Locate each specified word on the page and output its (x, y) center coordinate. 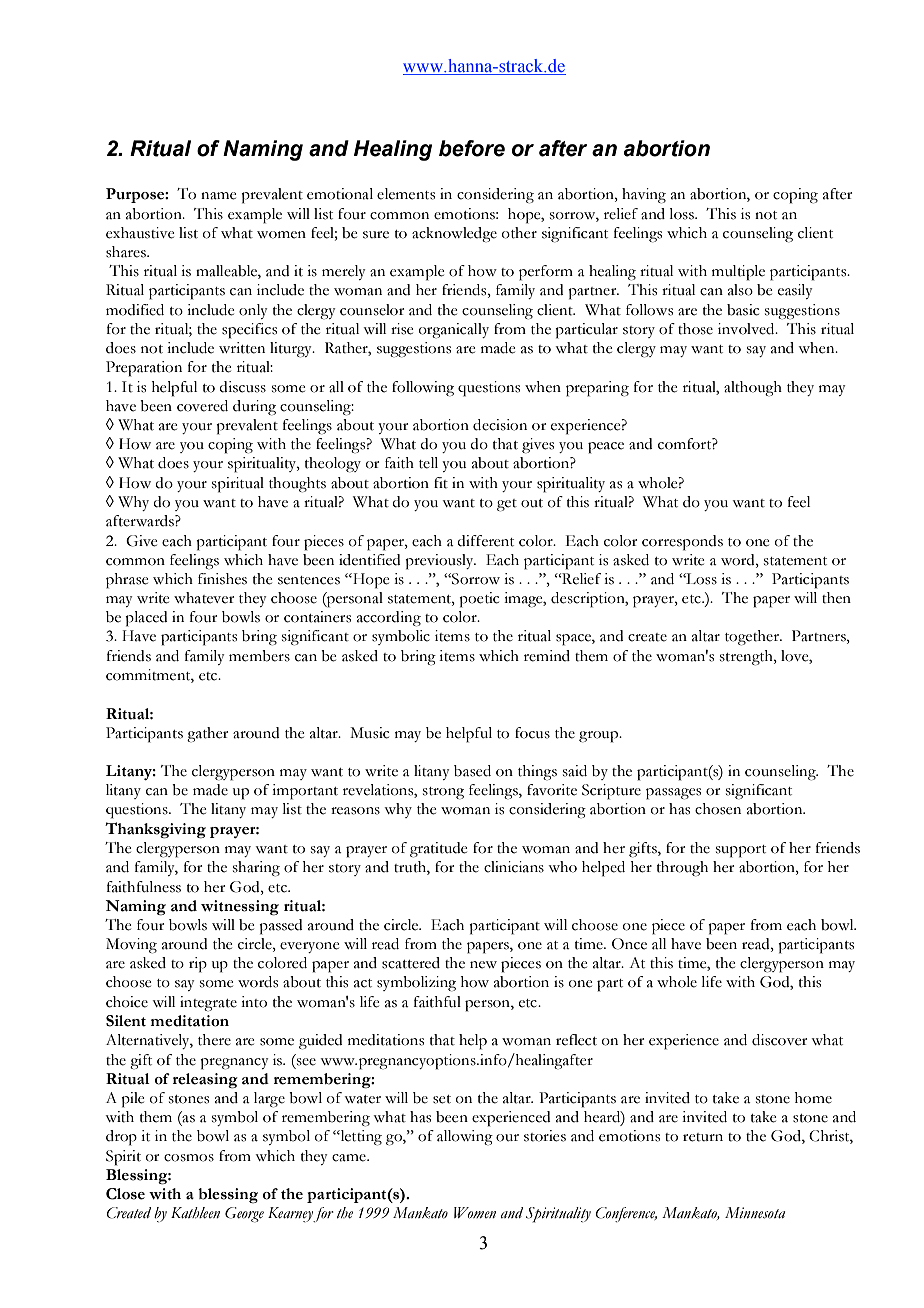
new (483, 965)
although (753, 388)
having (644, 196)
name (218, 196)
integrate (208, 1003)
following (423, 389)
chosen (718, 809)
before (472, 148)
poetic (479, 600)
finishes (222, 579)
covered (202, 406)
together (753, 638)
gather (207, 734)
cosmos (189, 1158)
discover (779, 1040)
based (472, 771)
